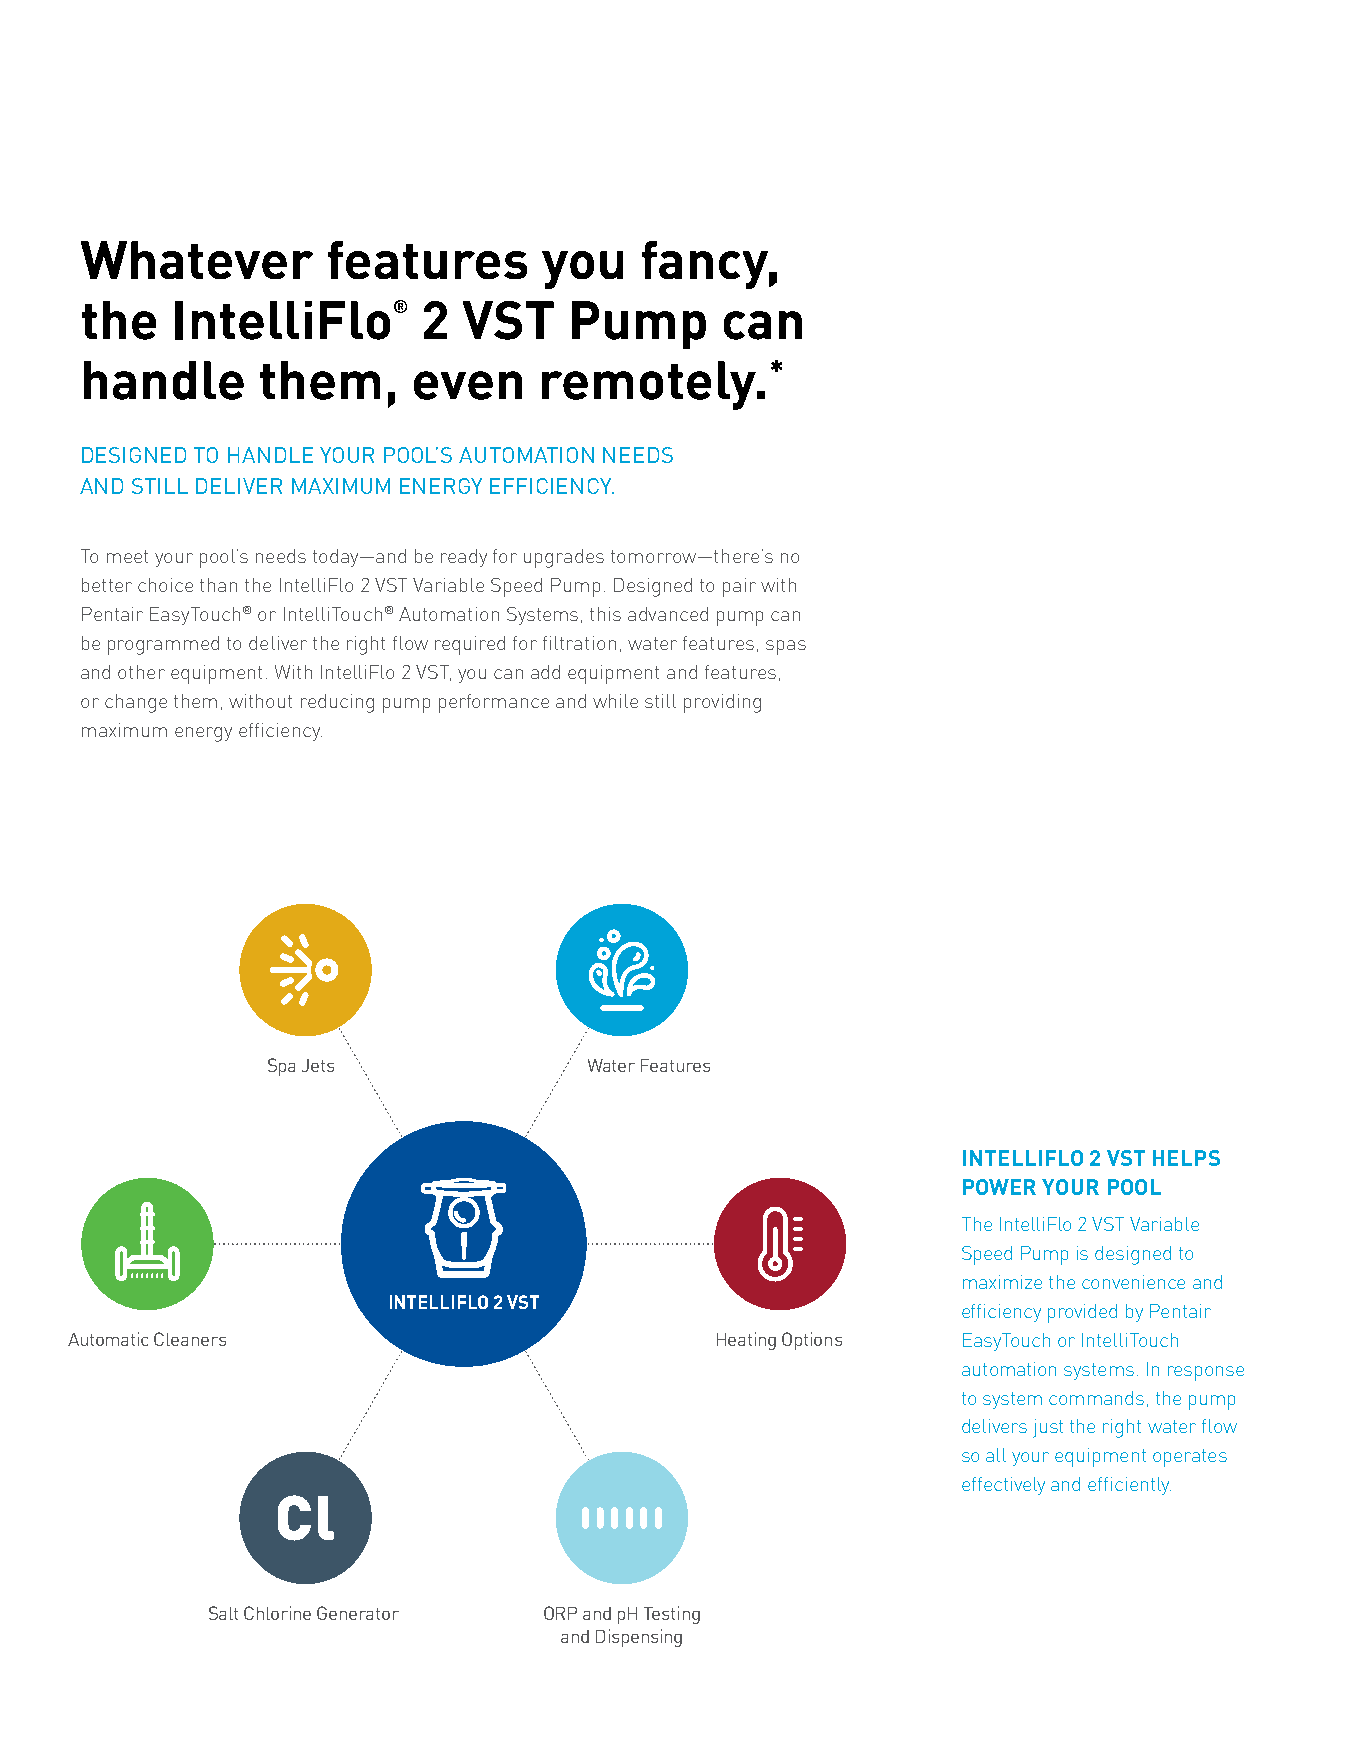 The image size is (1363, 1764). Describe the element at coordinates (1003, 1486) in the screenshot. I see `effectively` at that location.
